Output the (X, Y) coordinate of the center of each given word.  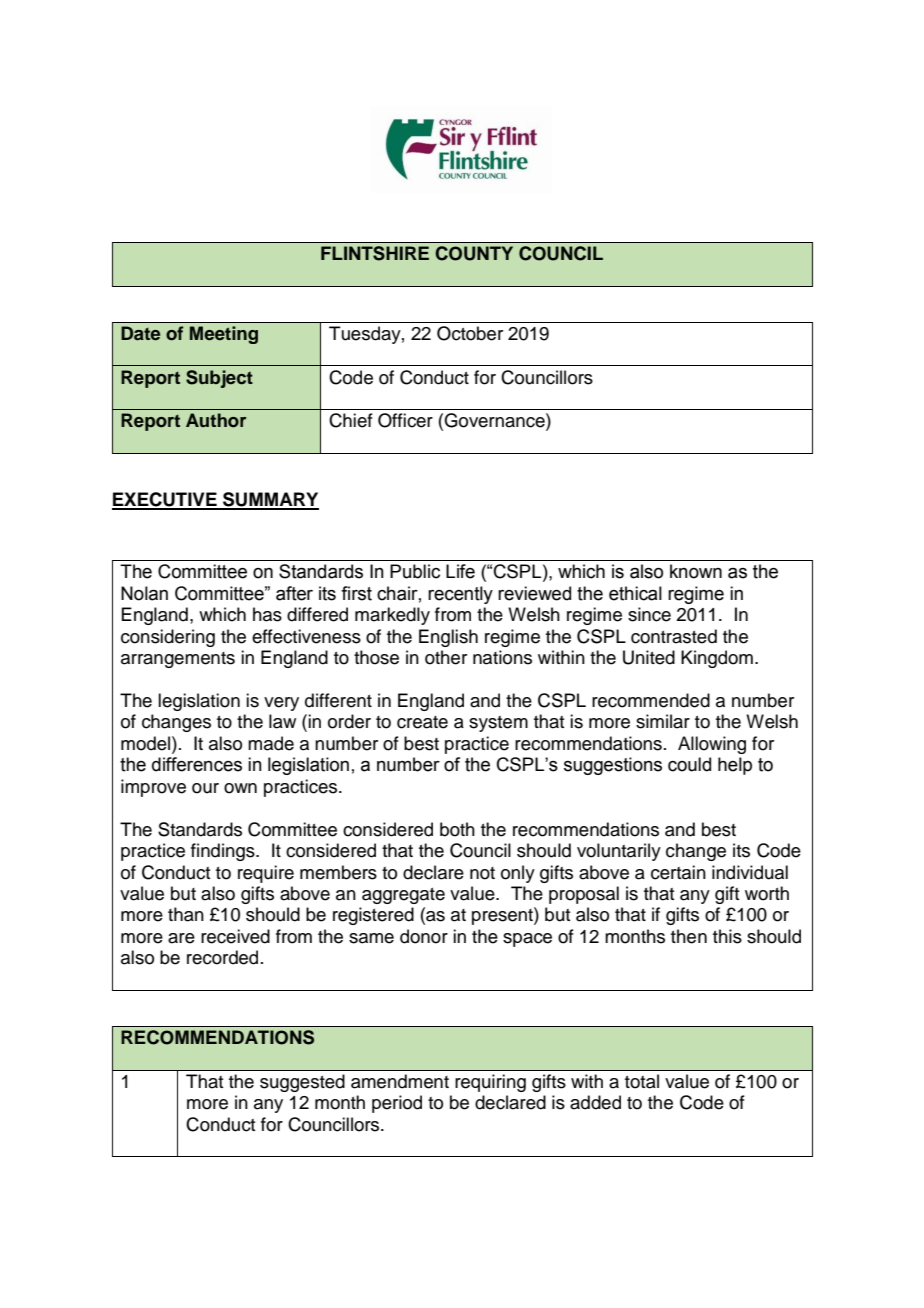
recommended (651, 700)
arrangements (178, 660)
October (470, 333)
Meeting (224, 335)
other (446, 657)
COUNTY (474, 253)
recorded (222, 957)
